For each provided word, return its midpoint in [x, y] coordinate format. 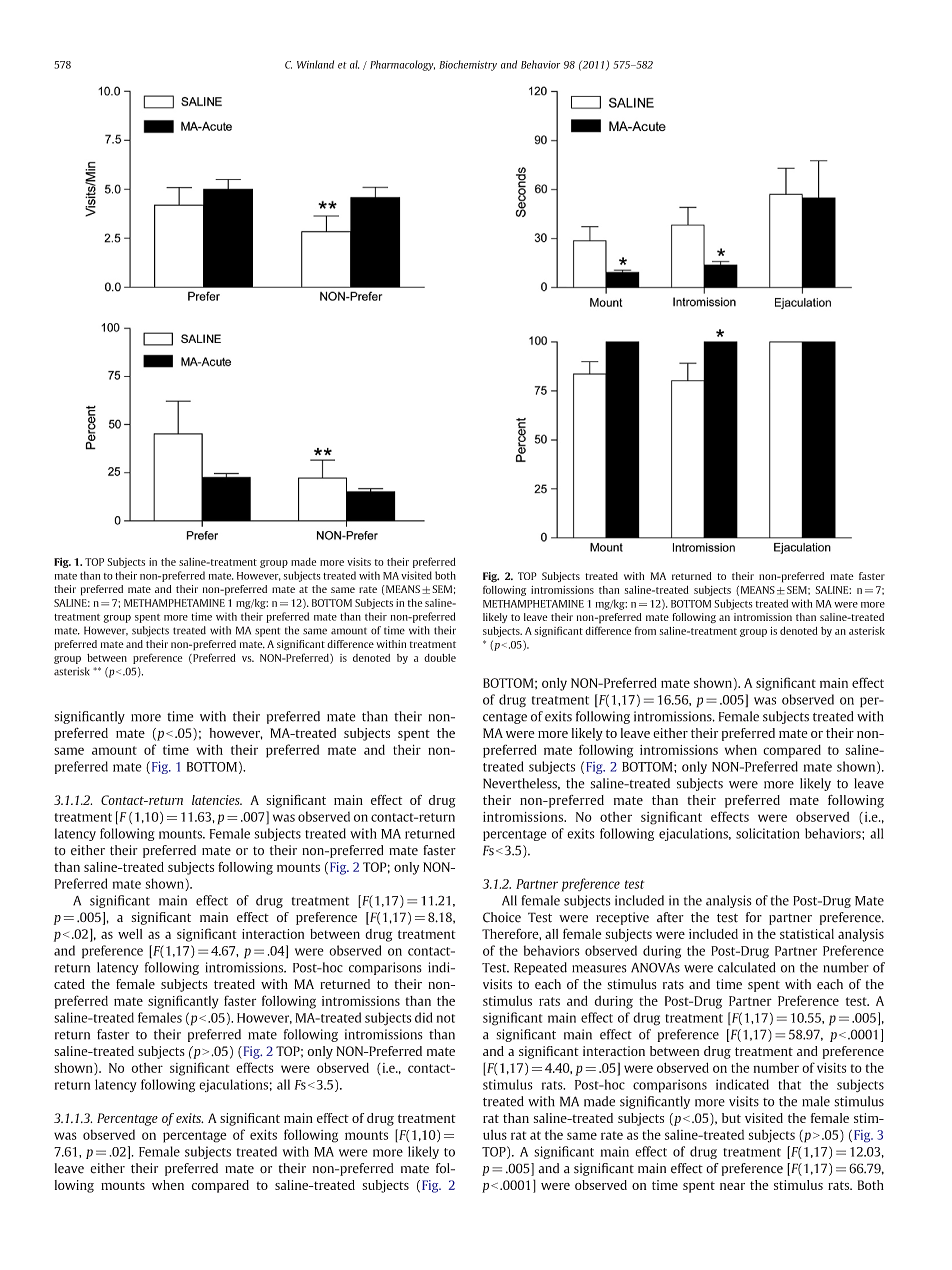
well [130, 934]
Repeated [540, 968]
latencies [217, 800]
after [670, 917]
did [423, 1017]
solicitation [768, 833]
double [440, 658]
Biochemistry [468, 65]
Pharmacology [402, 65]
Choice [502, 917]
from [645, 630]
